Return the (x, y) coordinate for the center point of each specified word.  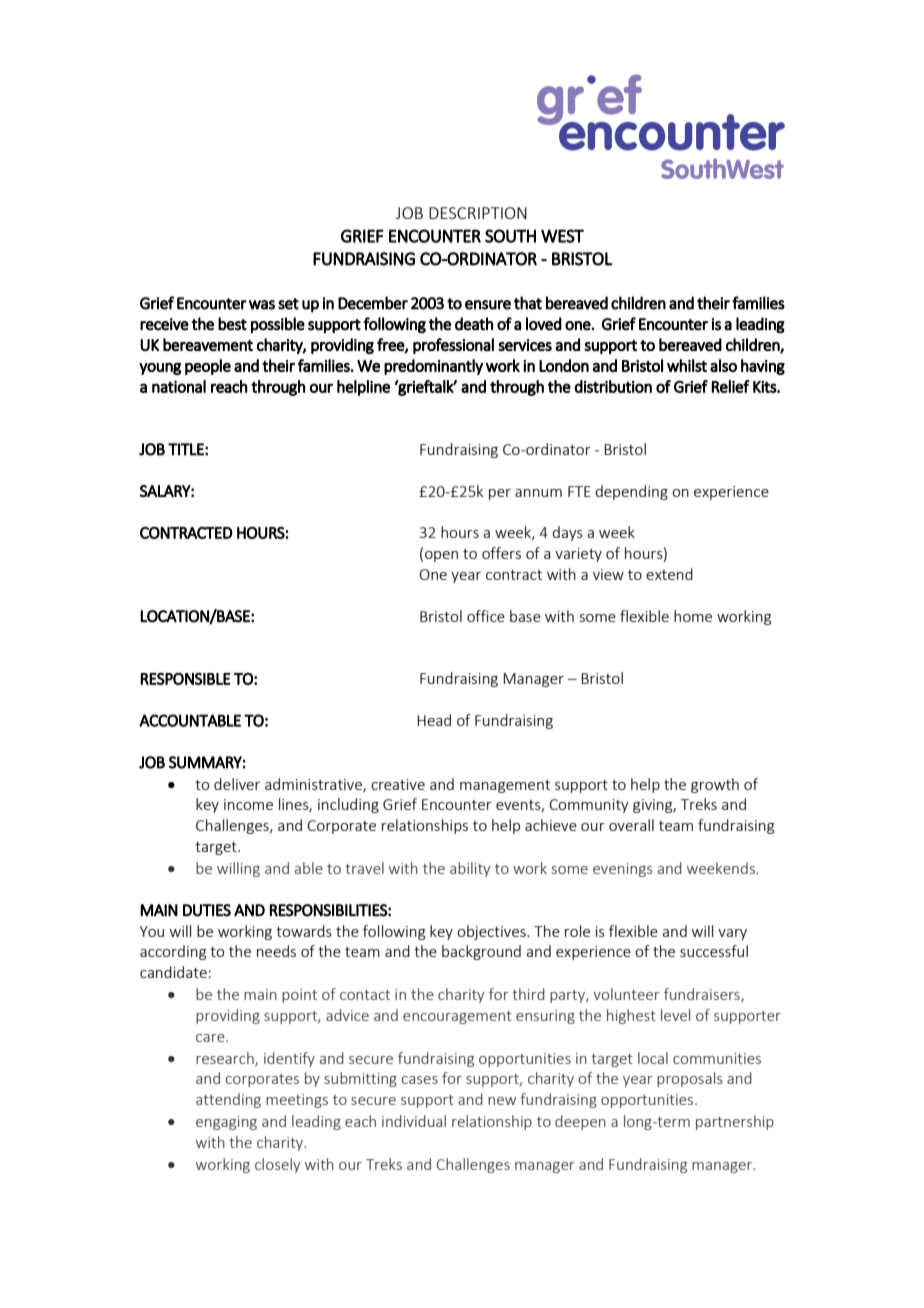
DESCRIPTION (478, 213)
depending (631, 492)
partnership (735, 1122)
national (179, 386)
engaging (226, 1123)
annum (538, 493)
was (262, 305)
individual (414, 1121)
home (693, 616)
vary (732, 934)
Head (434, 720)
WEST (562, 236)
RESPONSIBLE (185, 679)
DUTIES (207, 910)
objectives (492, 932)
